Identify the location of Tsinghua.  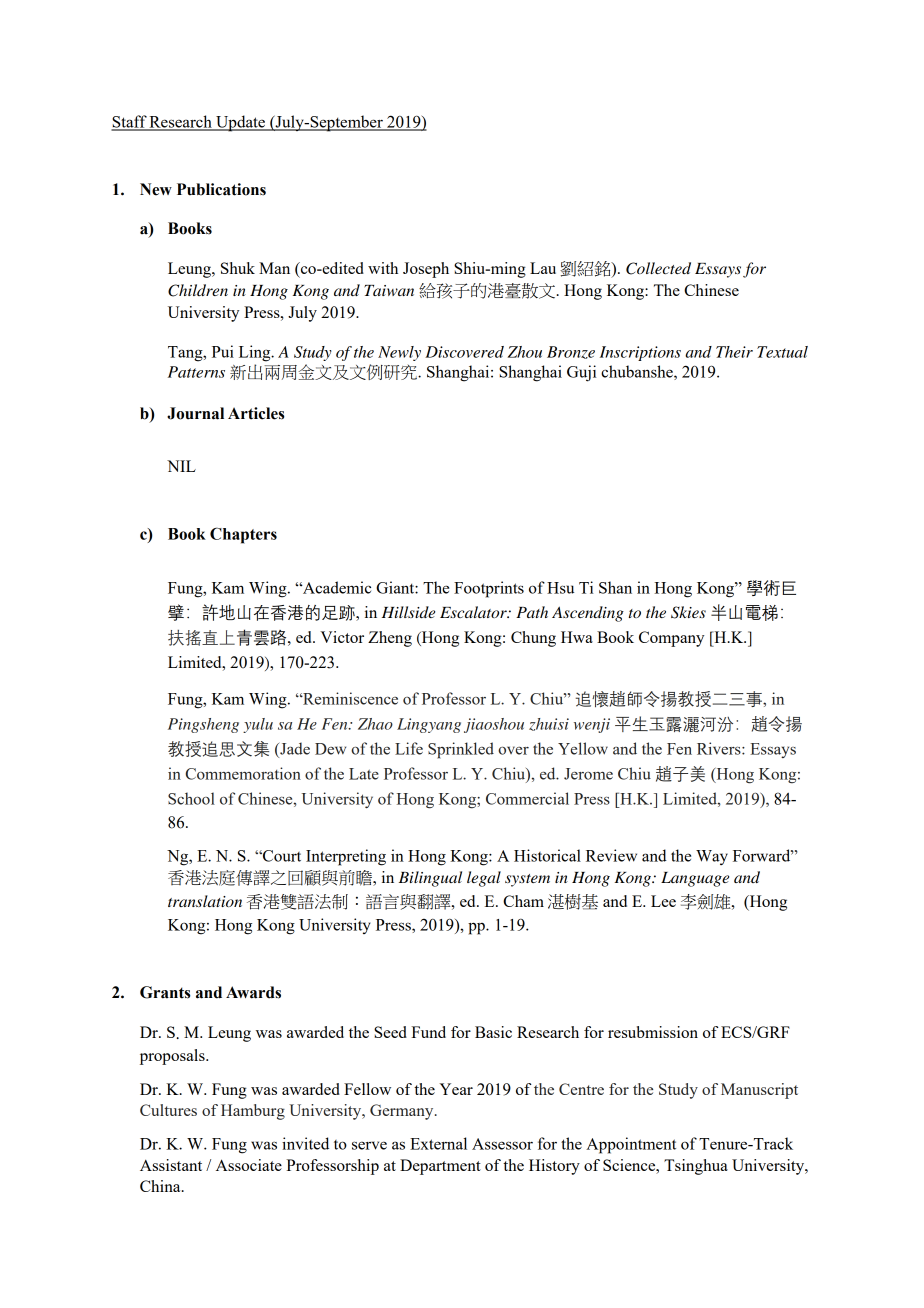
(696, 1167).
